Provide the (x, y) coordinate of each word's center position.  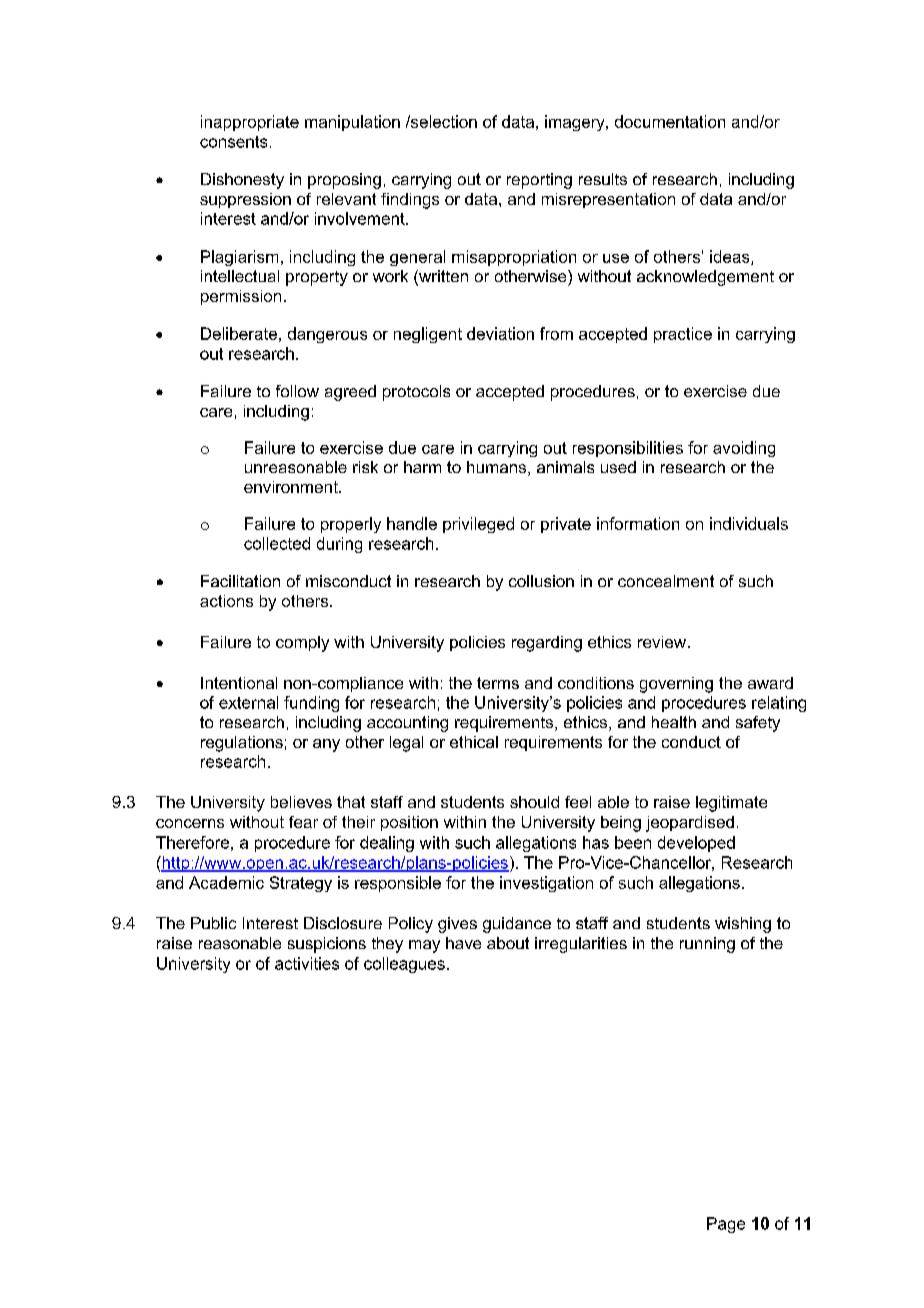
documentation (670, 121)
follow (297, 391)
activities (307, 963)
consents (233, 142)
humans (498, 468)
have (463, 943)
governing (676, 685)
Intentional (239, 683)
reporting (539, 181)
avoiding (744, 449)
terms (498, 683)
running (707, 945)
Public (213, 923)
